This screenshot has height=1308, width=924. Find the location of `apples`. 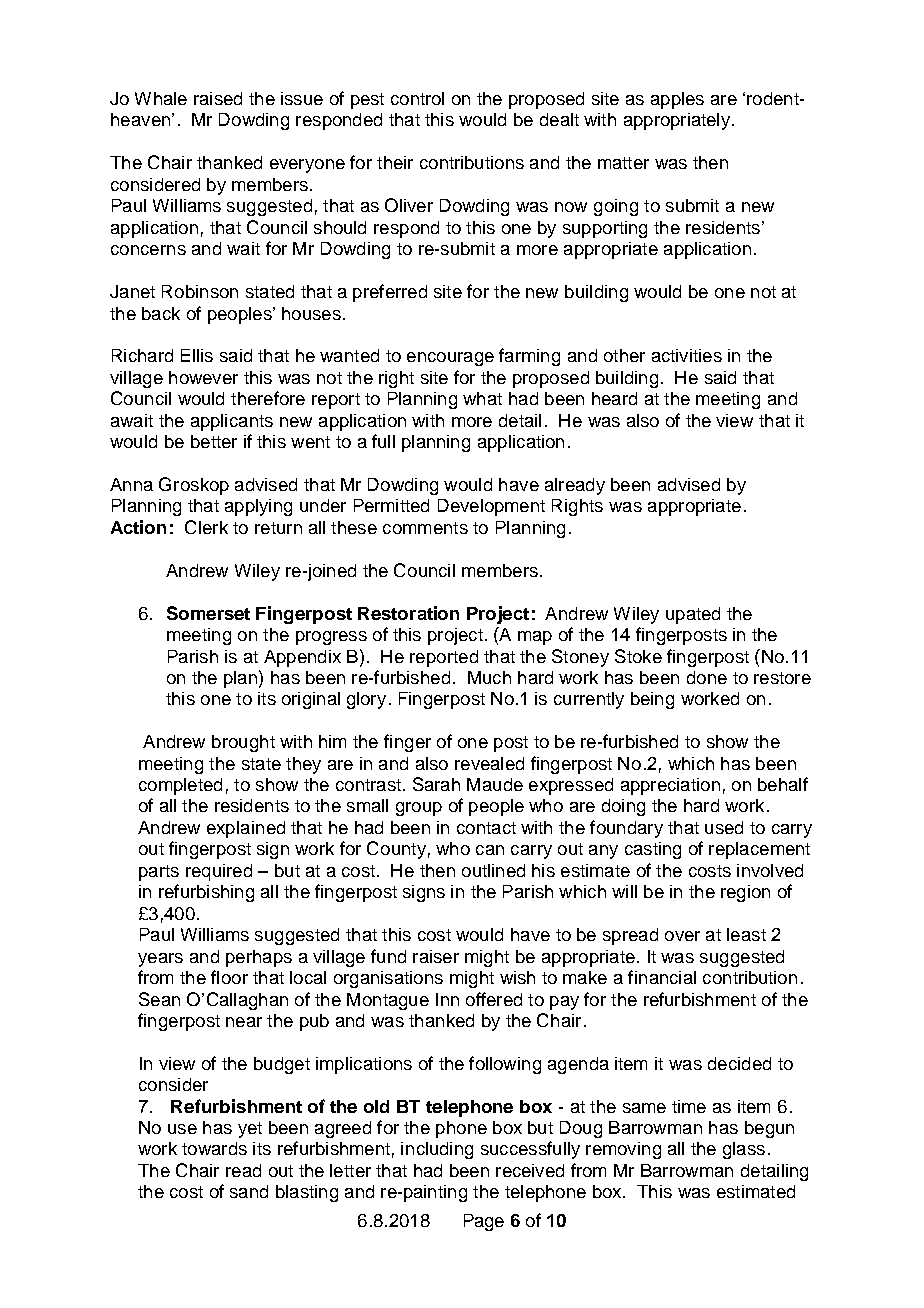

apples is located at coordinates (677, 100).
